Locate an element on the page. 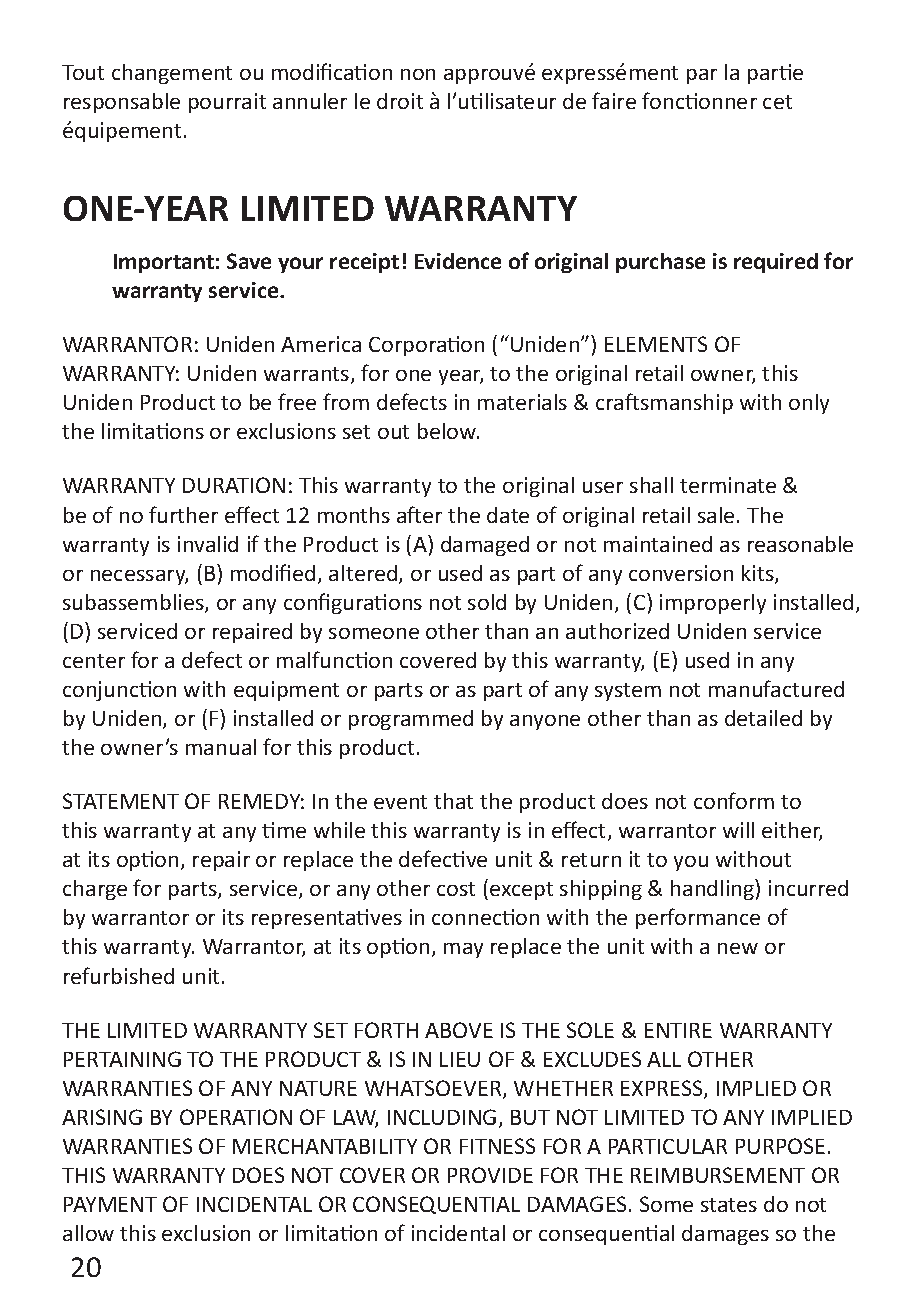  droit is located at coordinates (400, 101).
